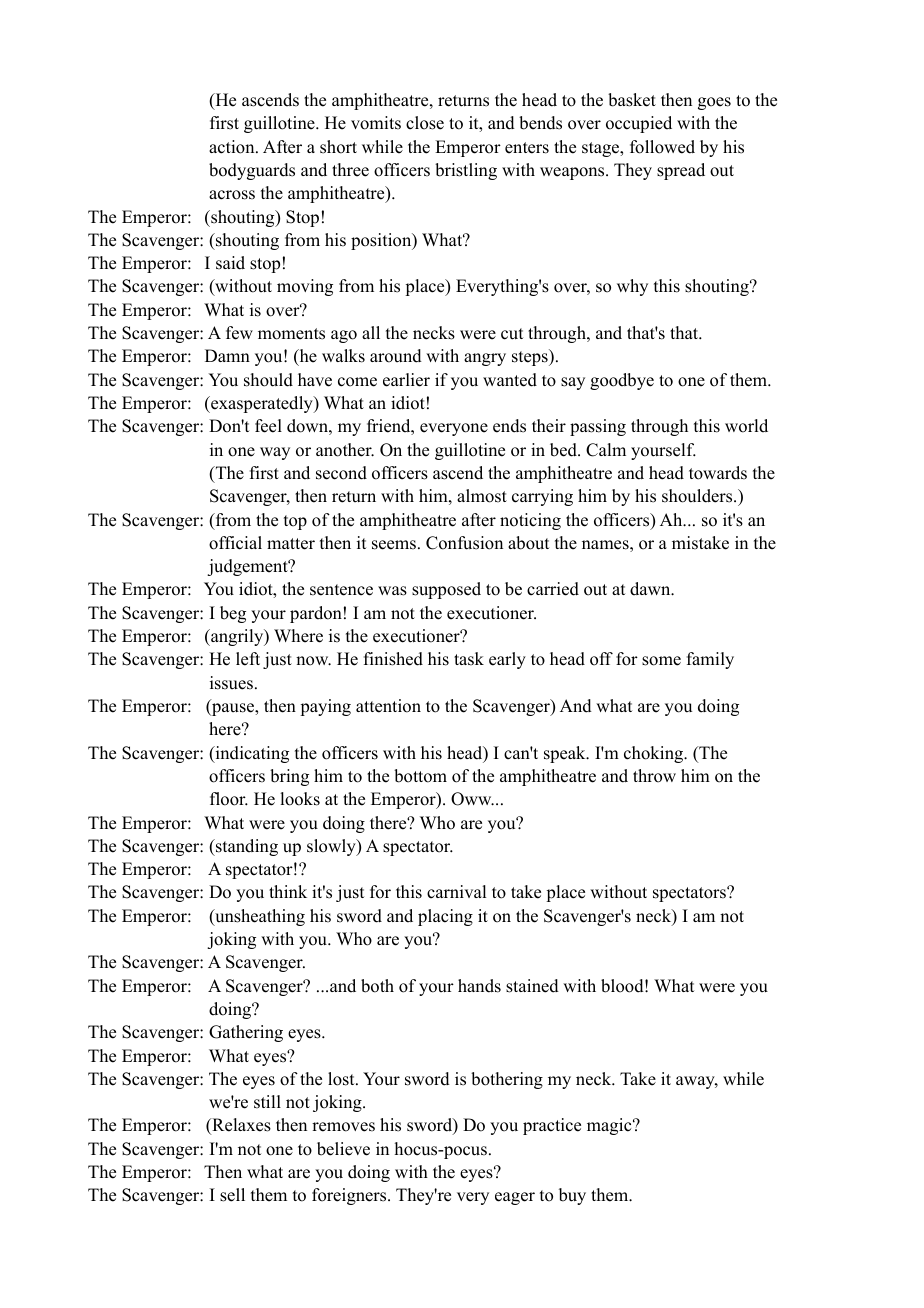 This screenshot has width=924, height=1308. Describe the element at coordinates (343, 1149) in the screenshot. I see `believe` at that location.
